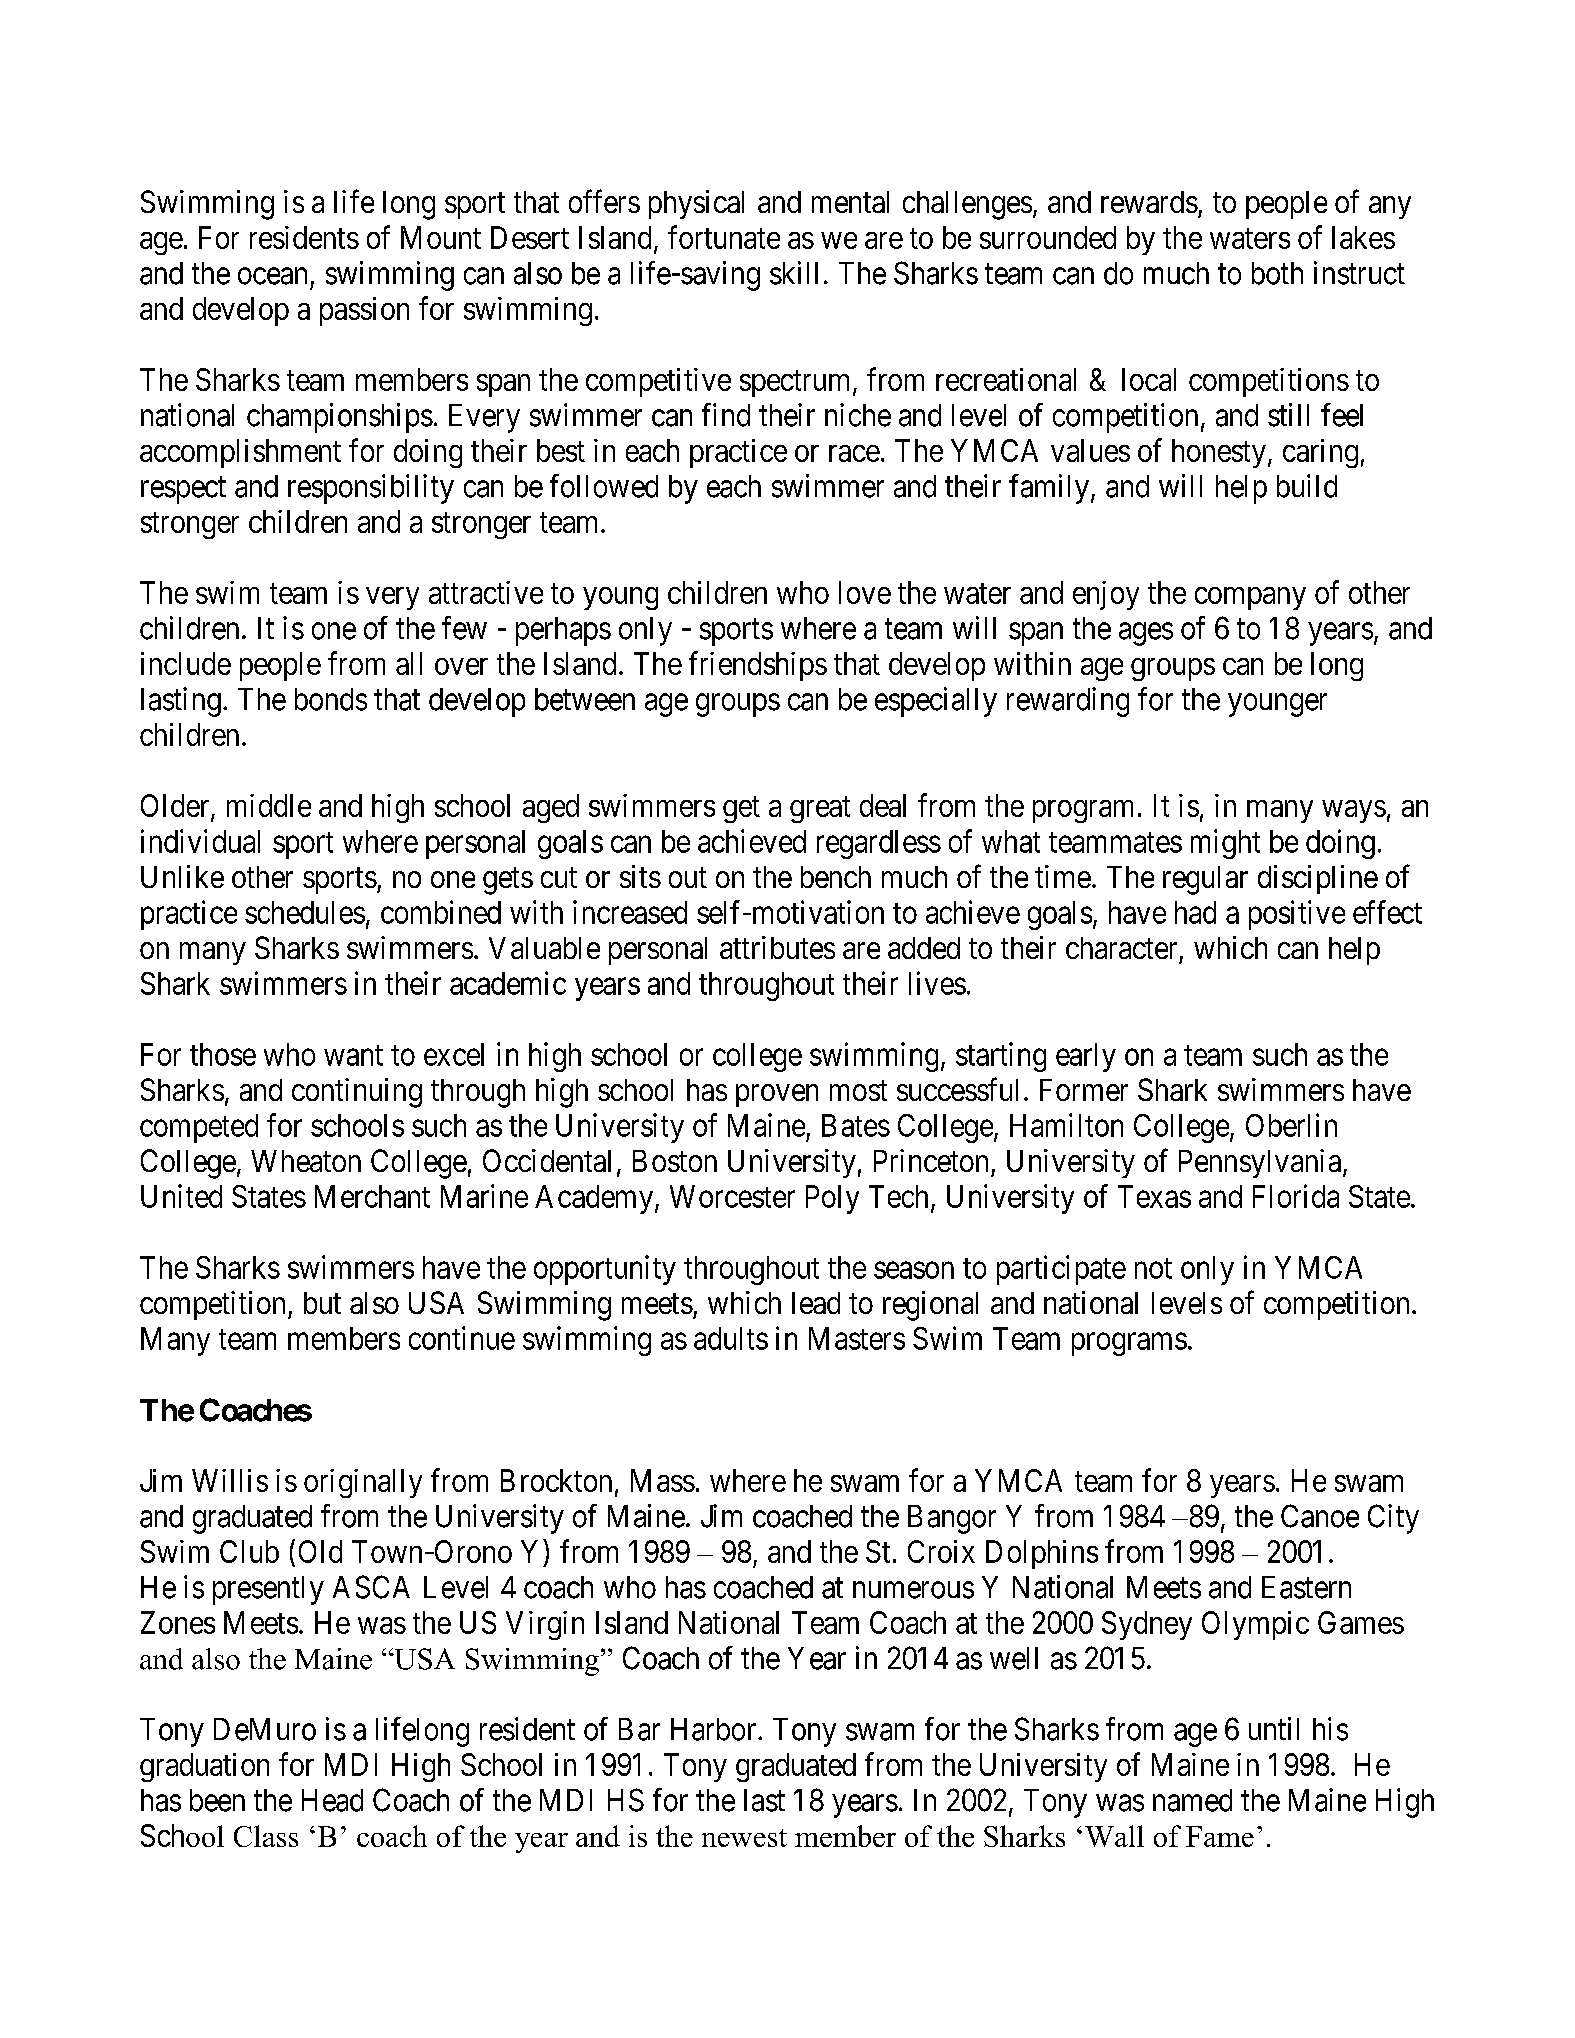 The image size is (1575, 2038). Describe the element at coordinates (744, 1838) in the image. I see `newest` at that location.
